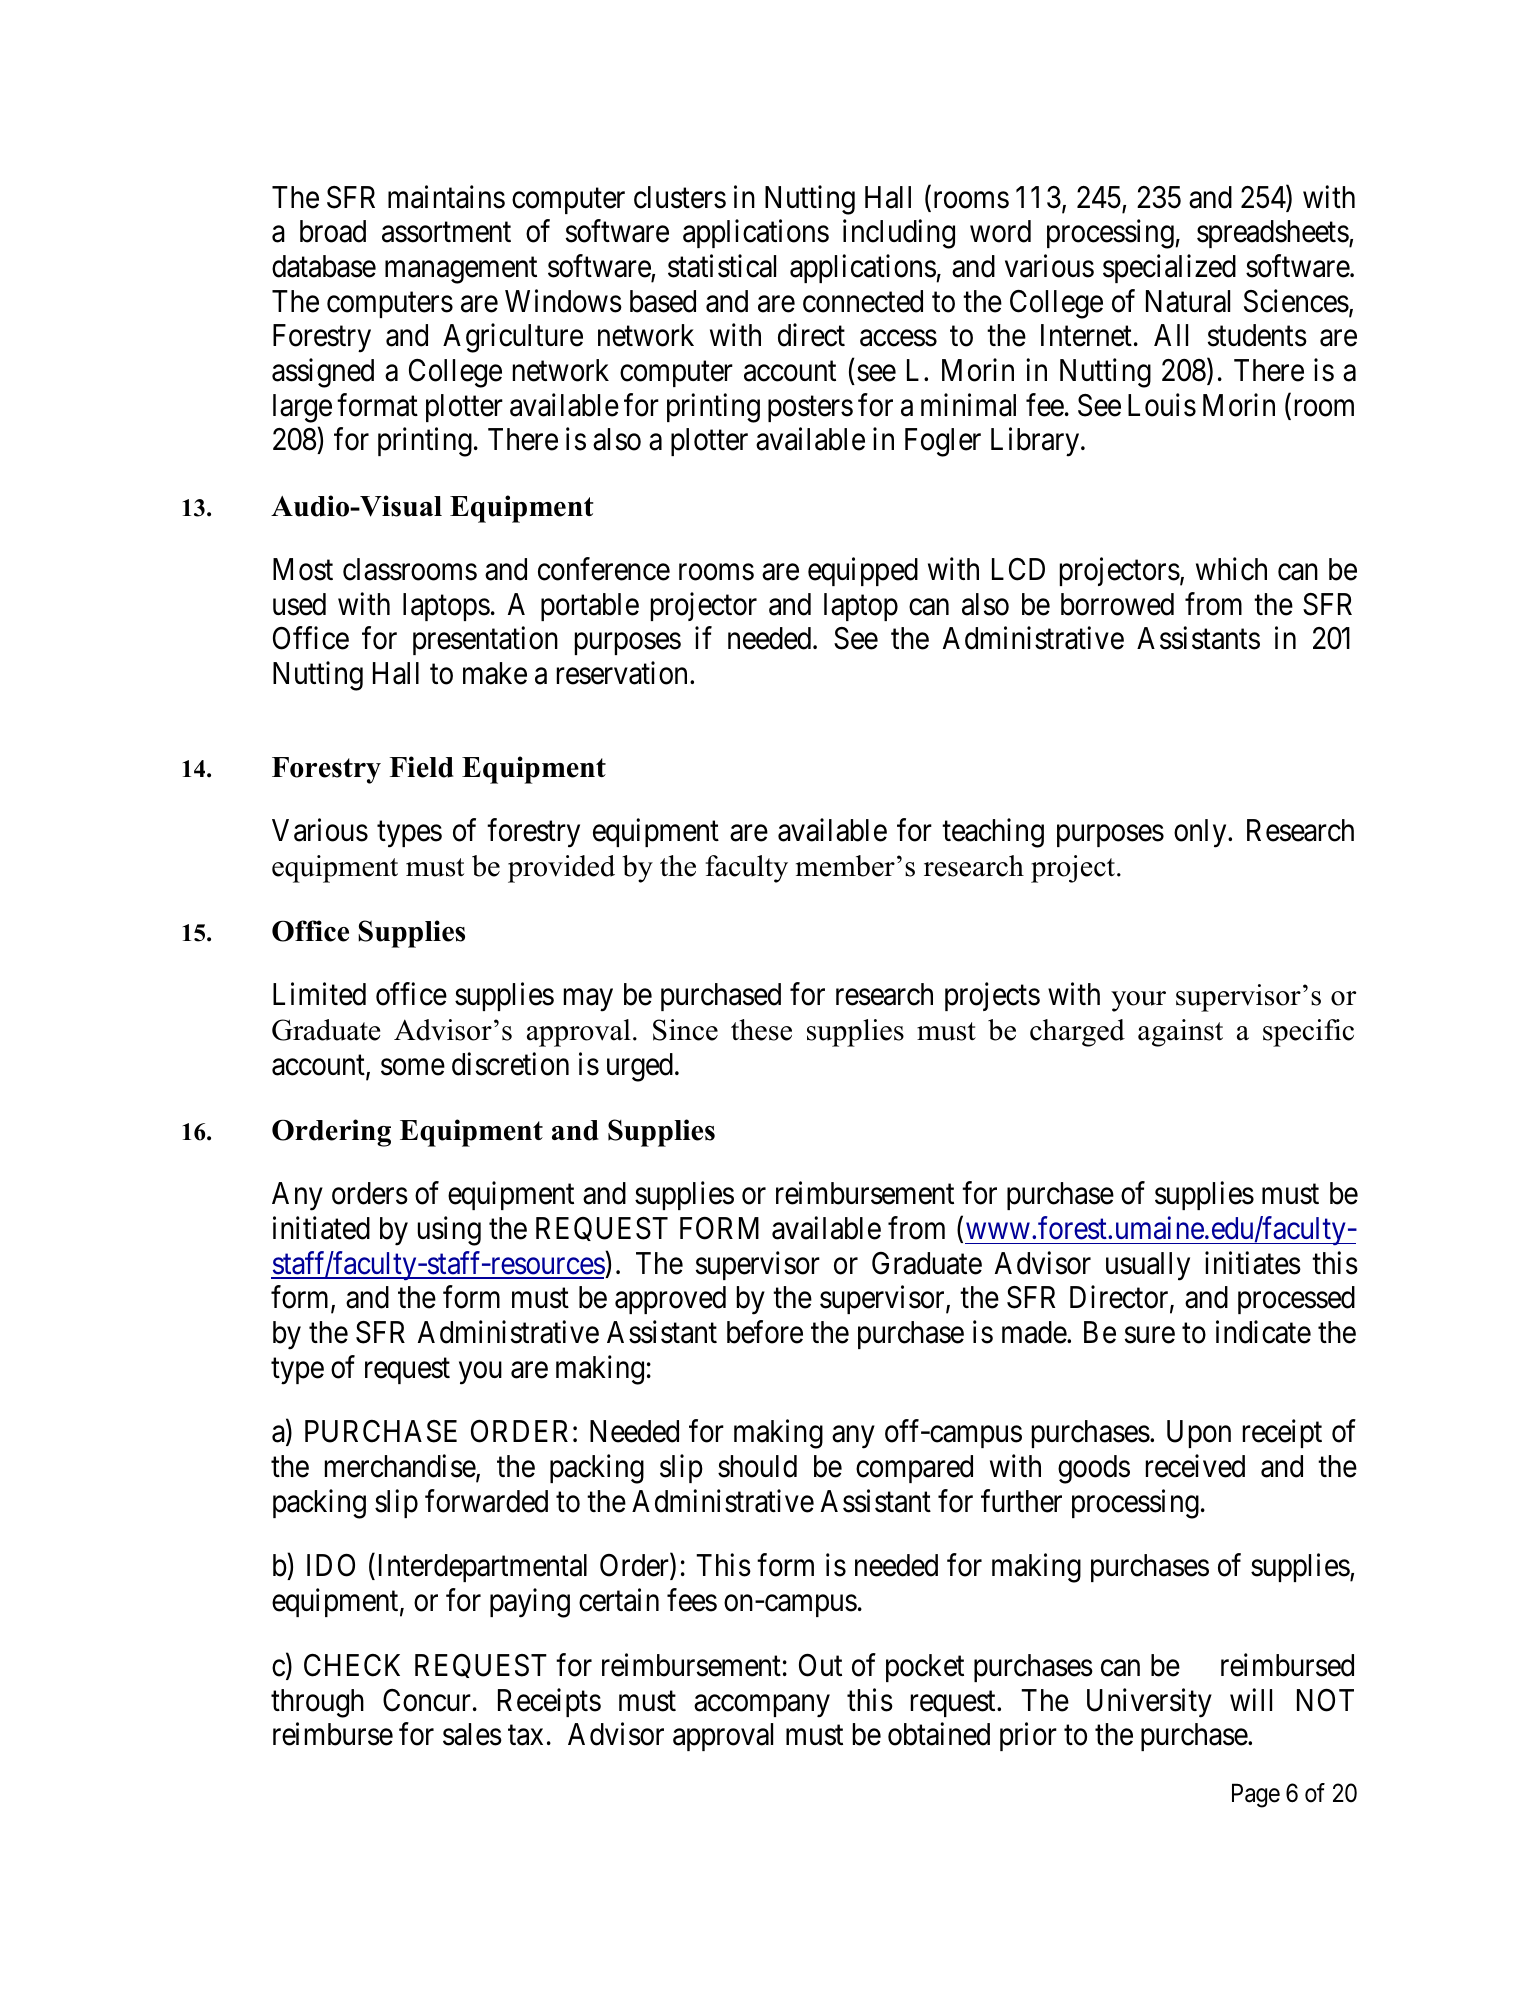  Describe the element at coordinates (1188, 301) in the screenshot. I see `Natural` at that location.
